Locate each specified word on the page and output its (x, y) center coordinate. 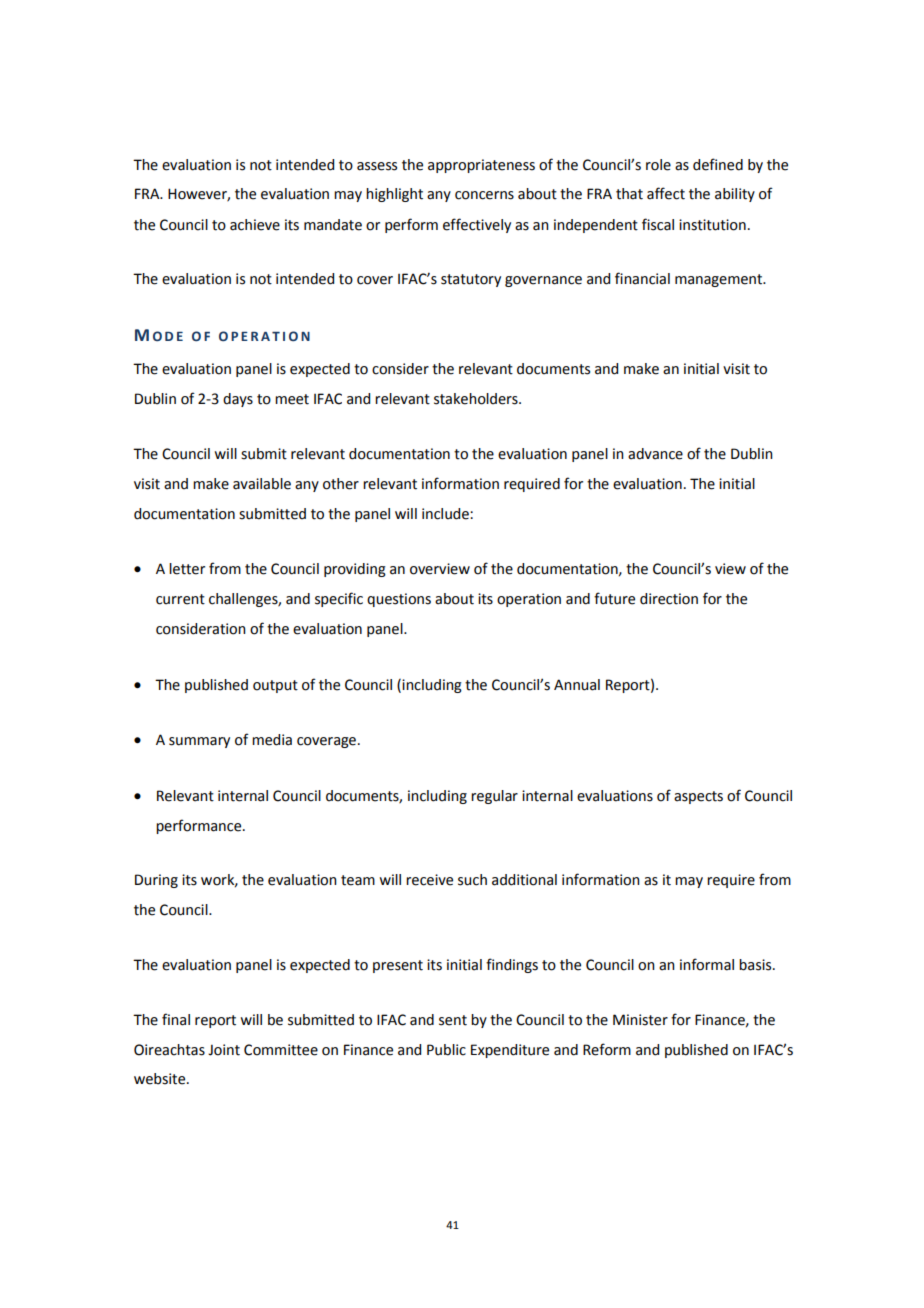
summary (199, 742)
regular (494, 797)
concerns (484, 195)
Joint (224, 1050)
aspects (698, 797)
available (262, 484)
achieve (255, 225)
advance (655, 454)
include (446, 514)
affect (666, 193)
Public (446, 1050)
